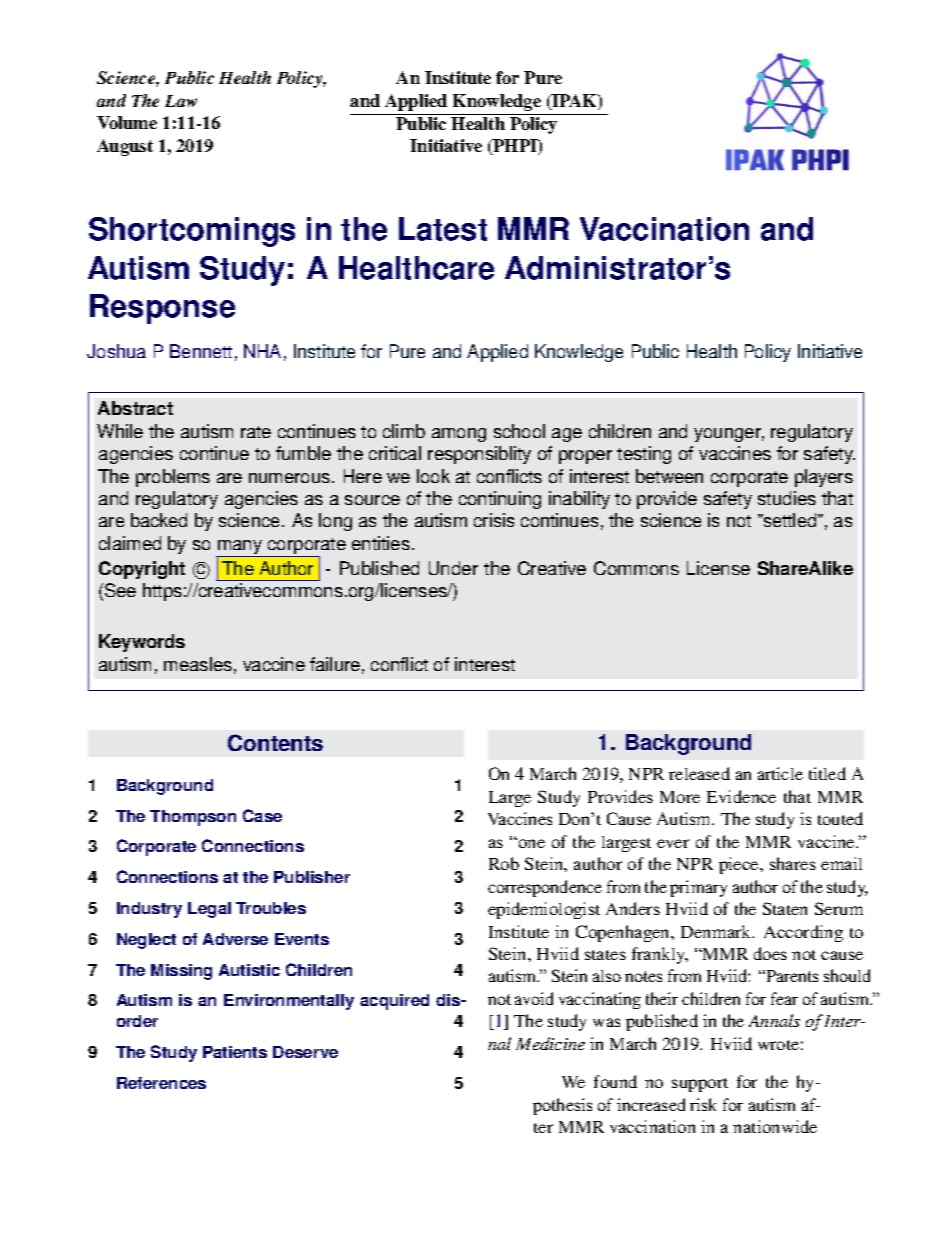 This page has height=1233, width=952. What do you see at coordinates (181, 101) in the page?
I see `Law` at bounding box center [181, 101].
